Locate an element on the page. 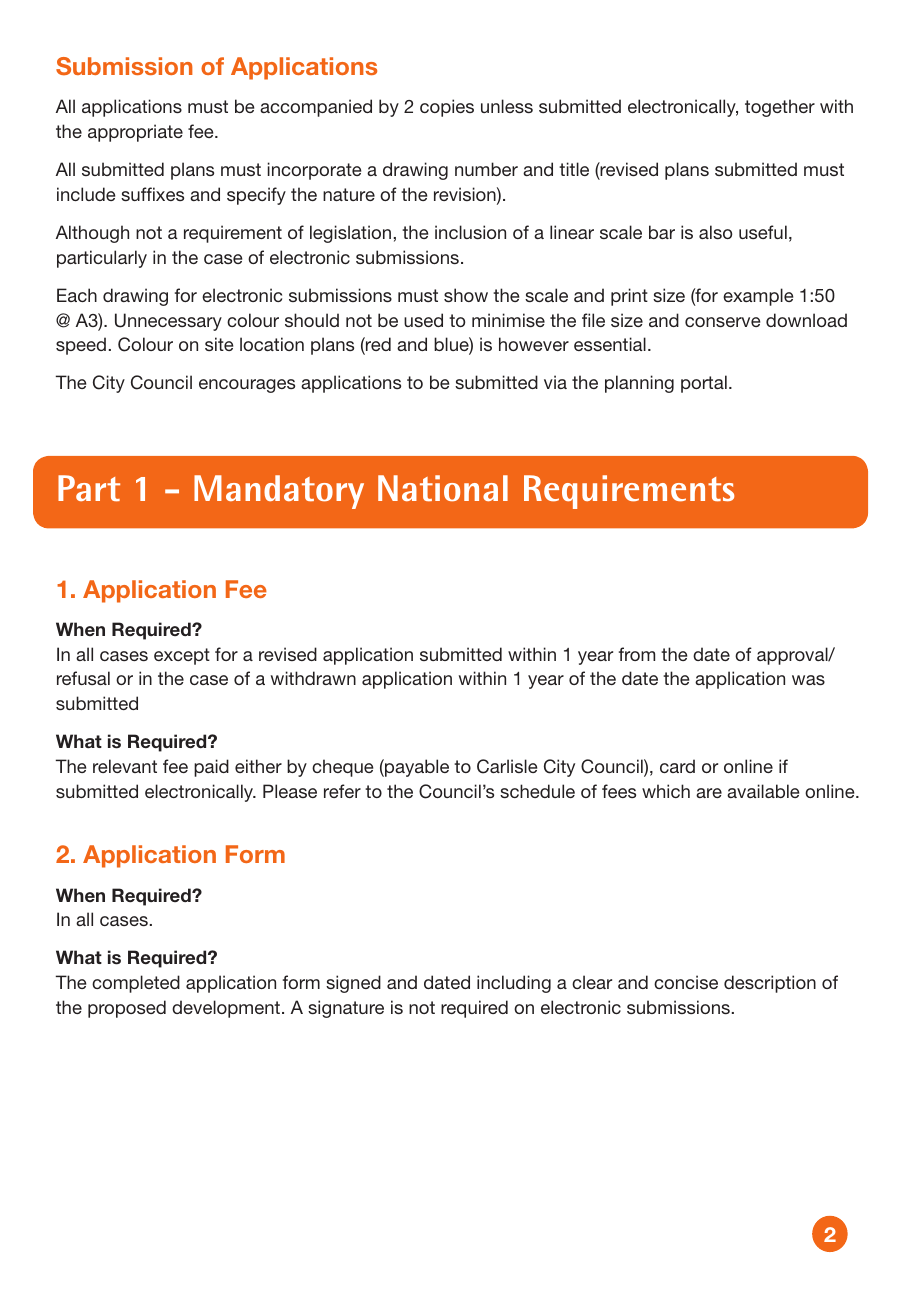 This document has width=924, height=1308. appropriate is located at coordinates (135, 133).
